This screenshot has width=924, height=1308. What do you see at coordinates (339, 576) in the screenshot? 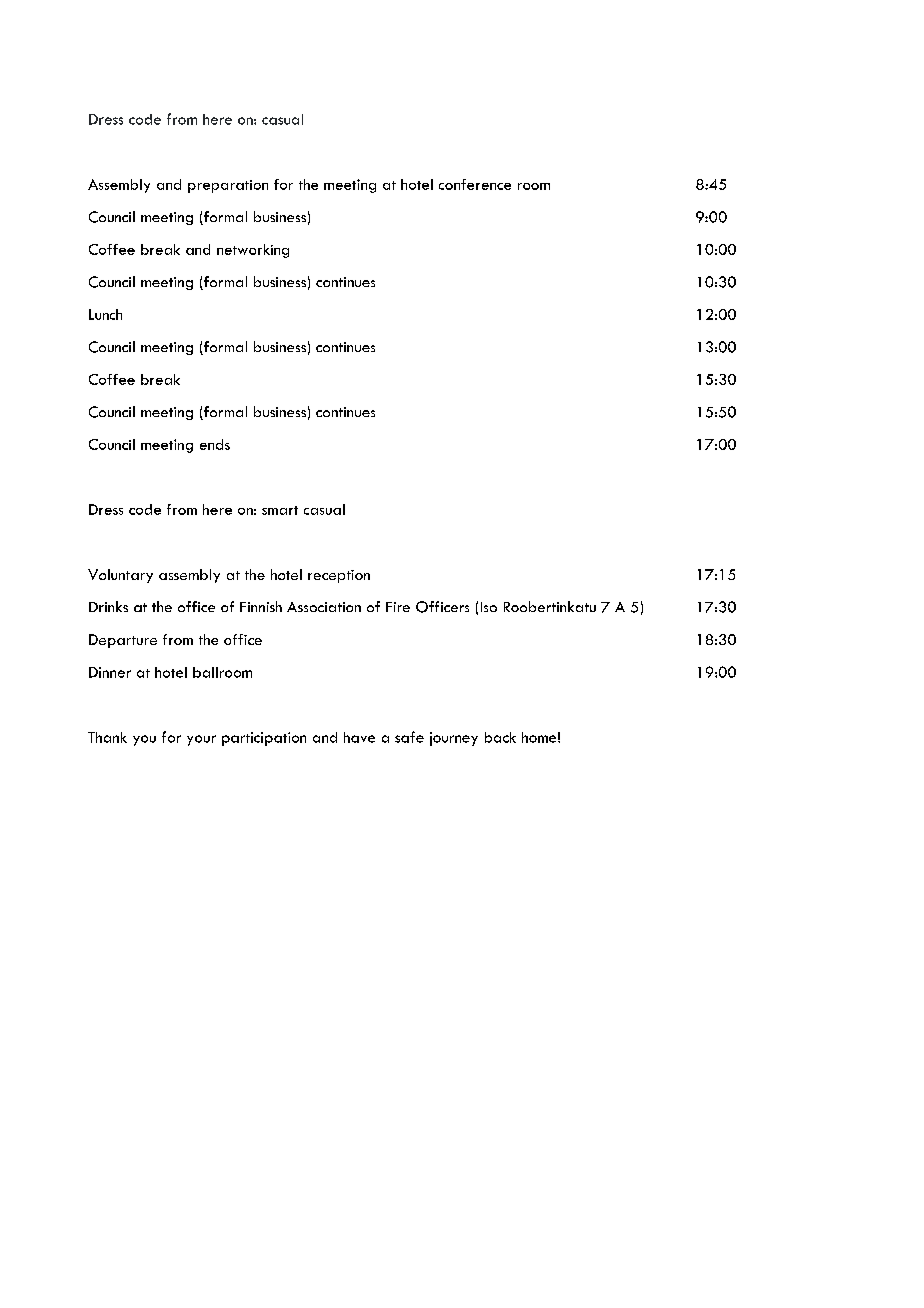
I see `reception` at bounding box center [339, 576].
